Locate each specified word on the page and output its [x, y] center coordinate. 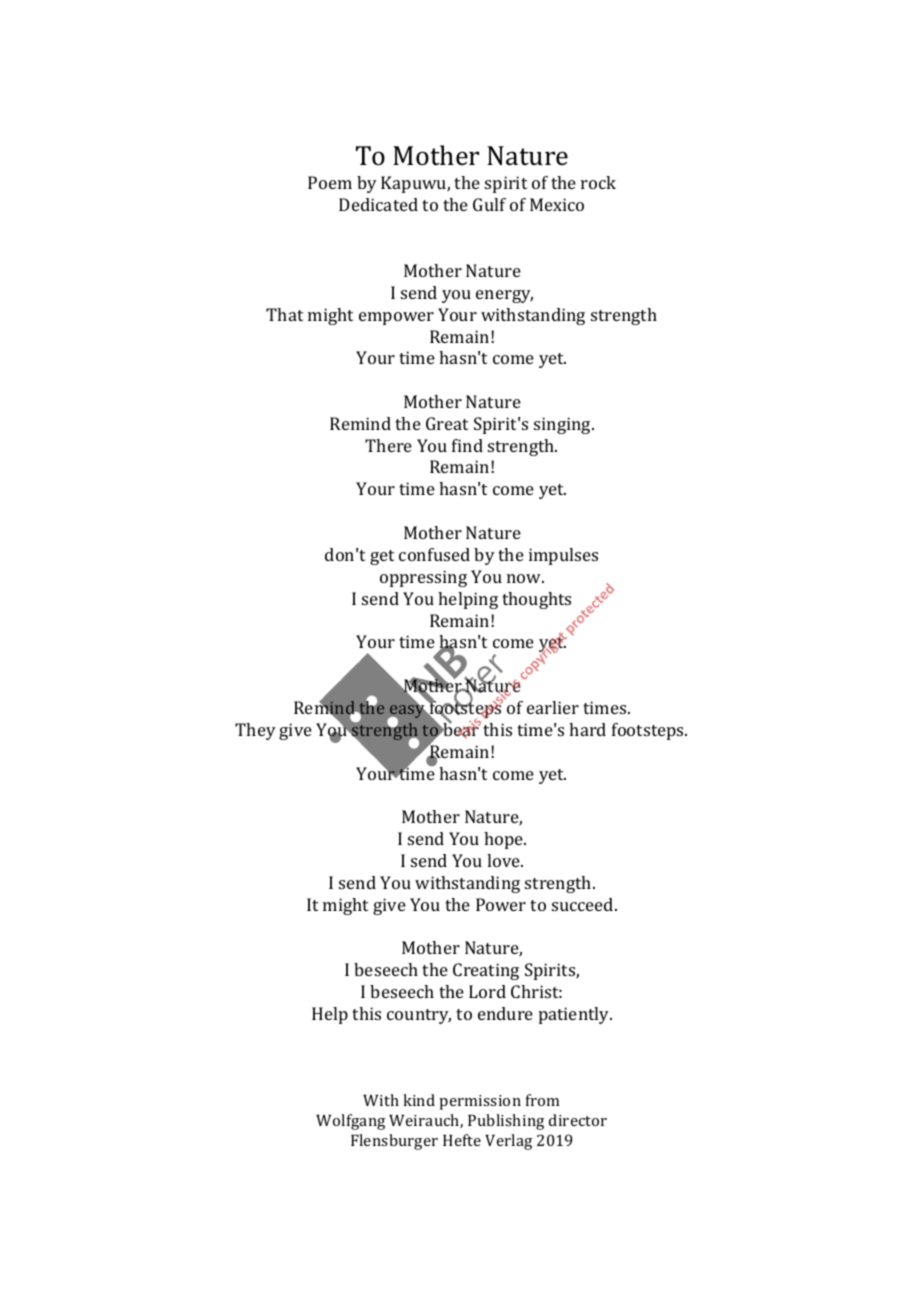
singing [563, 425]
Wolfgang [350, 1122]
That [284, 314]
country [419, 1016]
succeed [584, 904]
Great [447, 423]
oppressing [423, 578]
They [255, 731]
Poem [330, 182]
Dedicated [378, 204]
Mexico [557, 204]
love [504, 860]
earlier [553, 707]
